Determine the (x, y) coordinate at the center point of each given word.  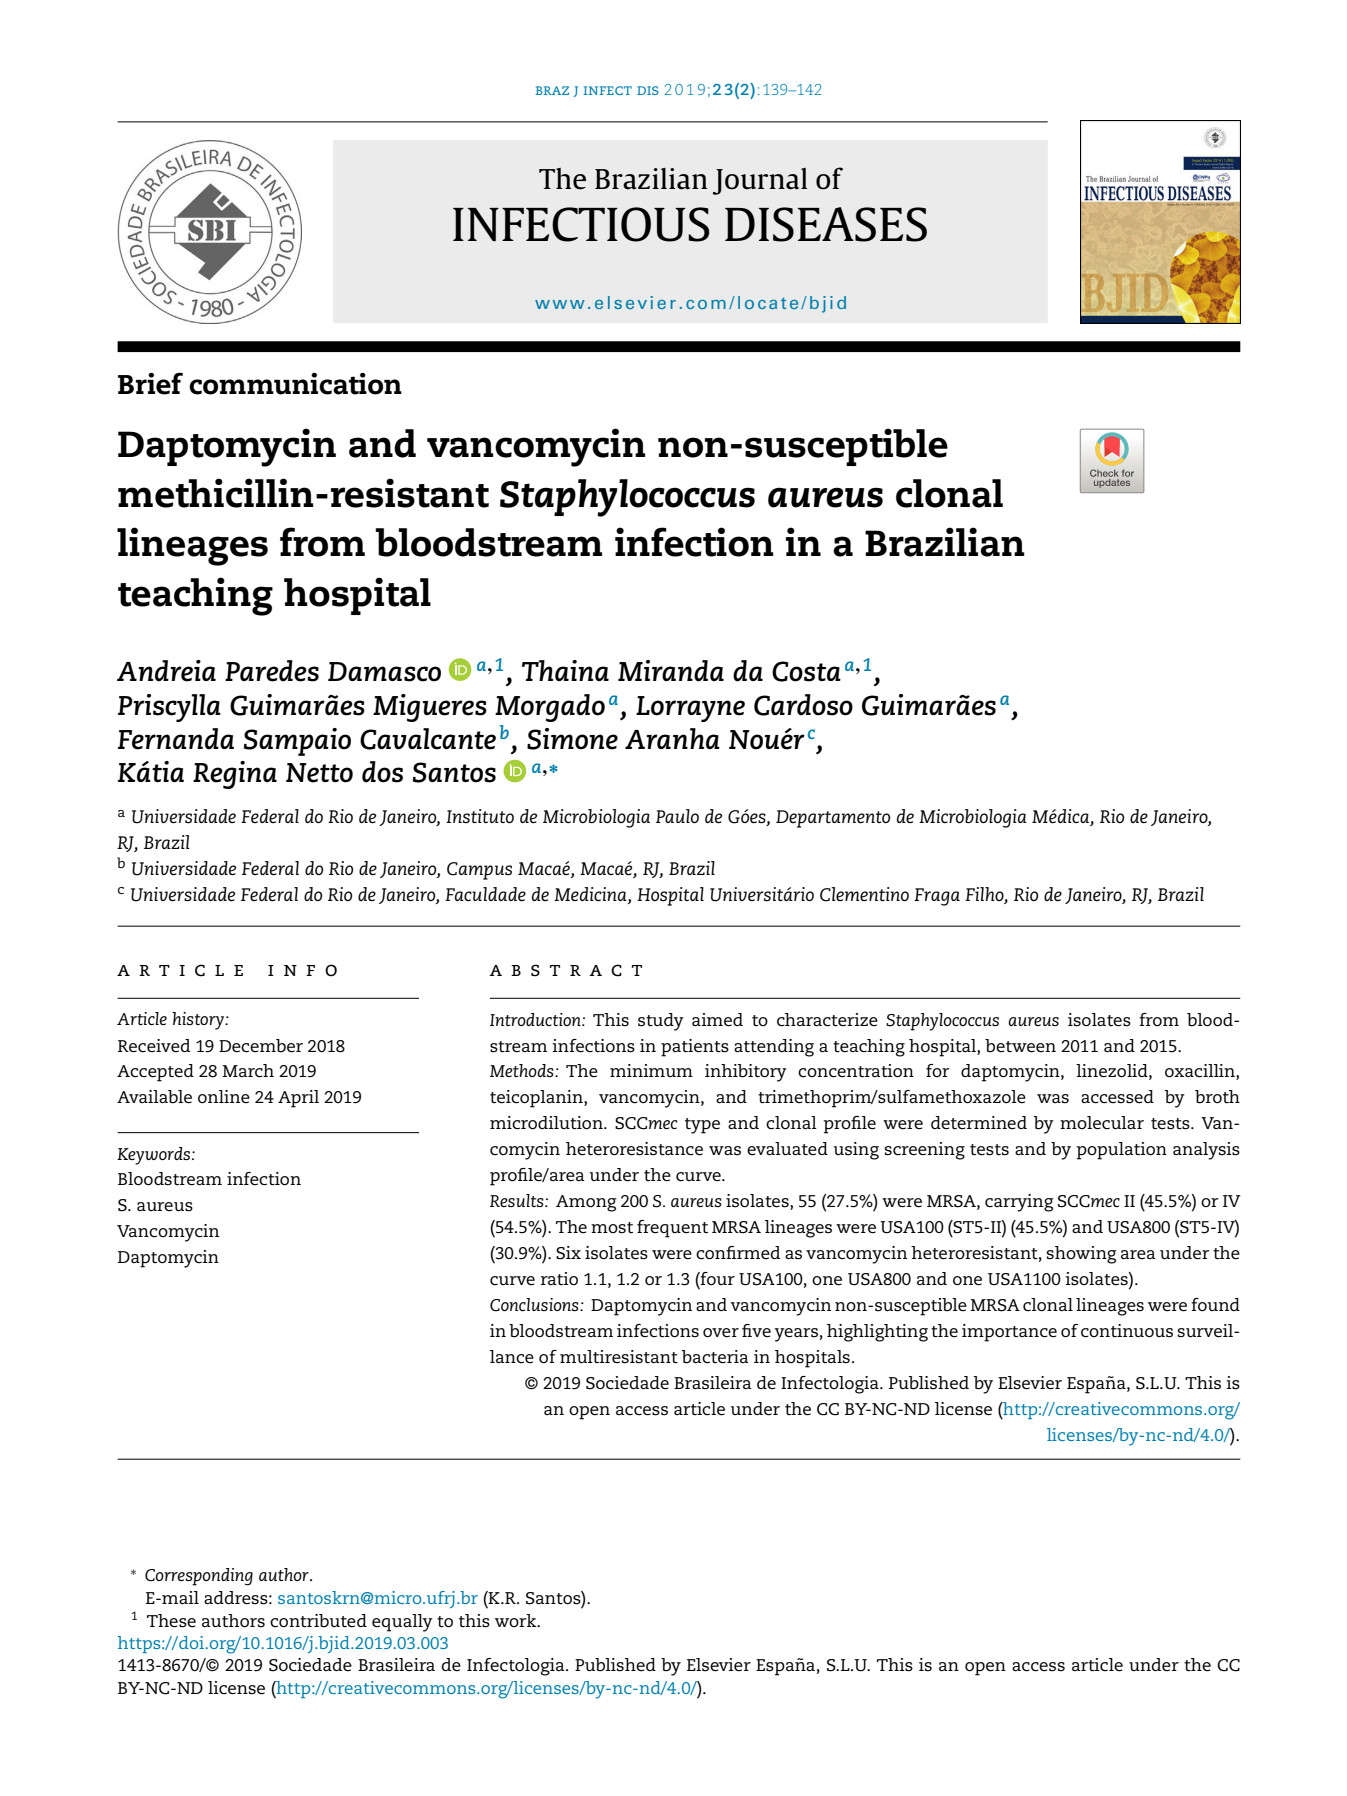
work (517, 1620)
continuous (1127, 1331)
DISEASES (826, 224)
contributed (318, 1621)
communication (295, 384)
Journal (760, 181)
